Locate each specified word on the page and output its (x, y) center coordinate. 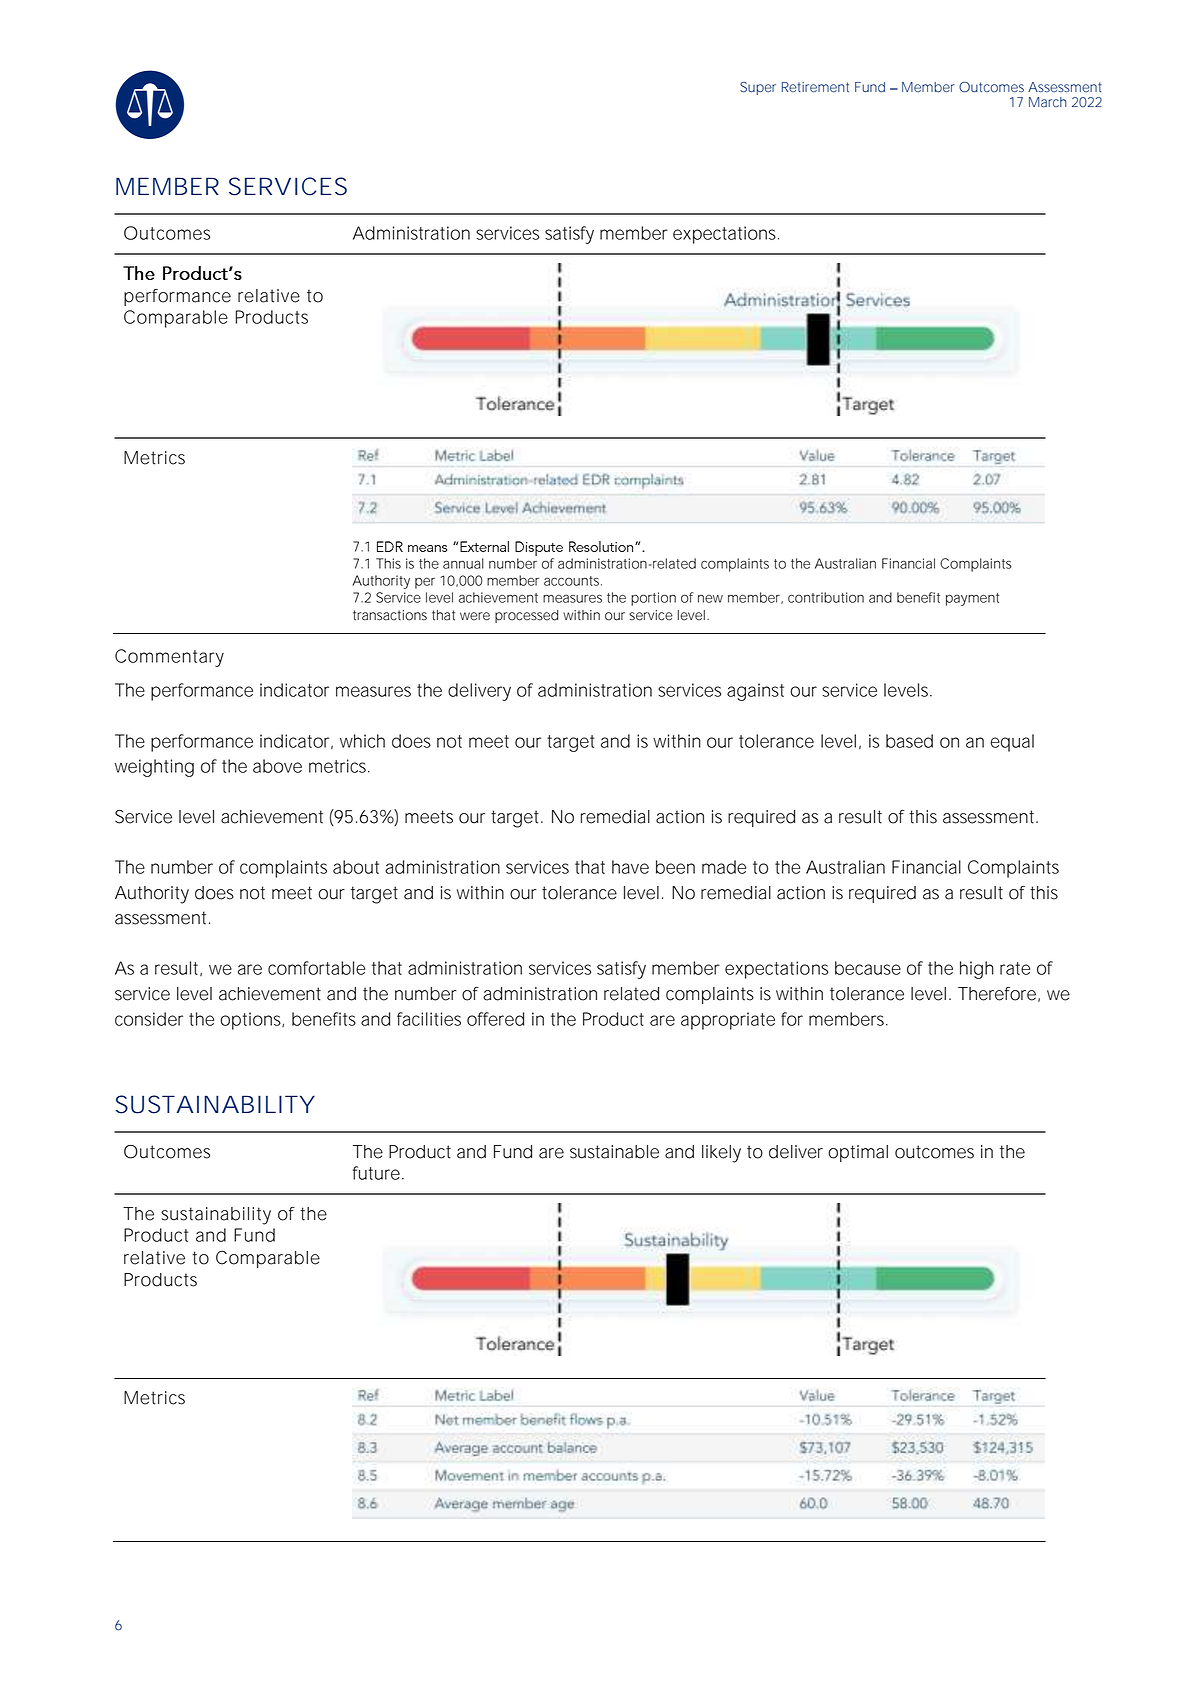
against (755, 692)
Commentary (169, 658)
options (250, 1021)
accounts (571, 581)
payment (972, 599)
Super (758, 88)
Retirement (815, 87)
